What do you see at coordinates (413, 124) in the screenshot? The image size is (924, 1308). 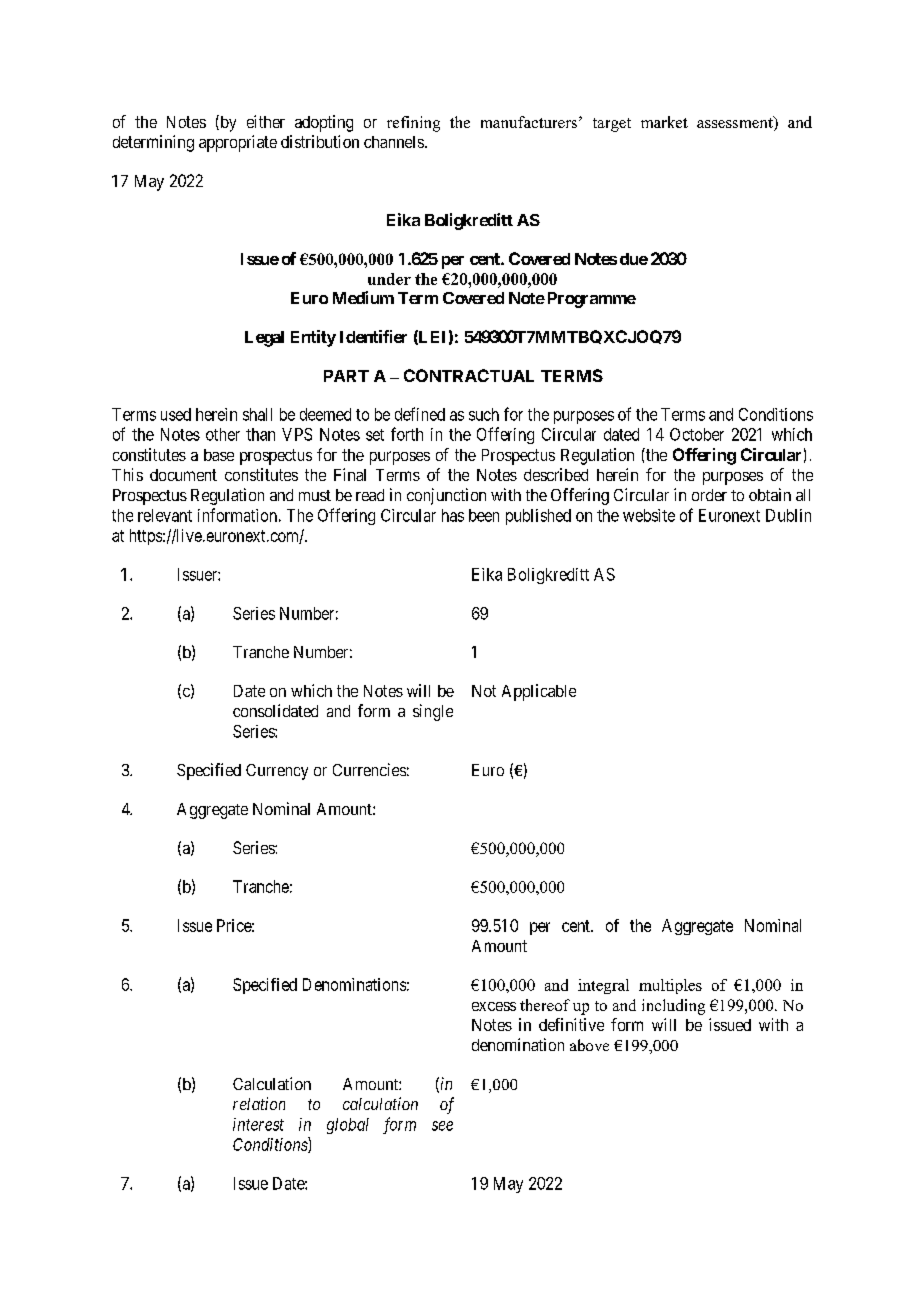 I see `refining` at bounding box center [413, 124].
